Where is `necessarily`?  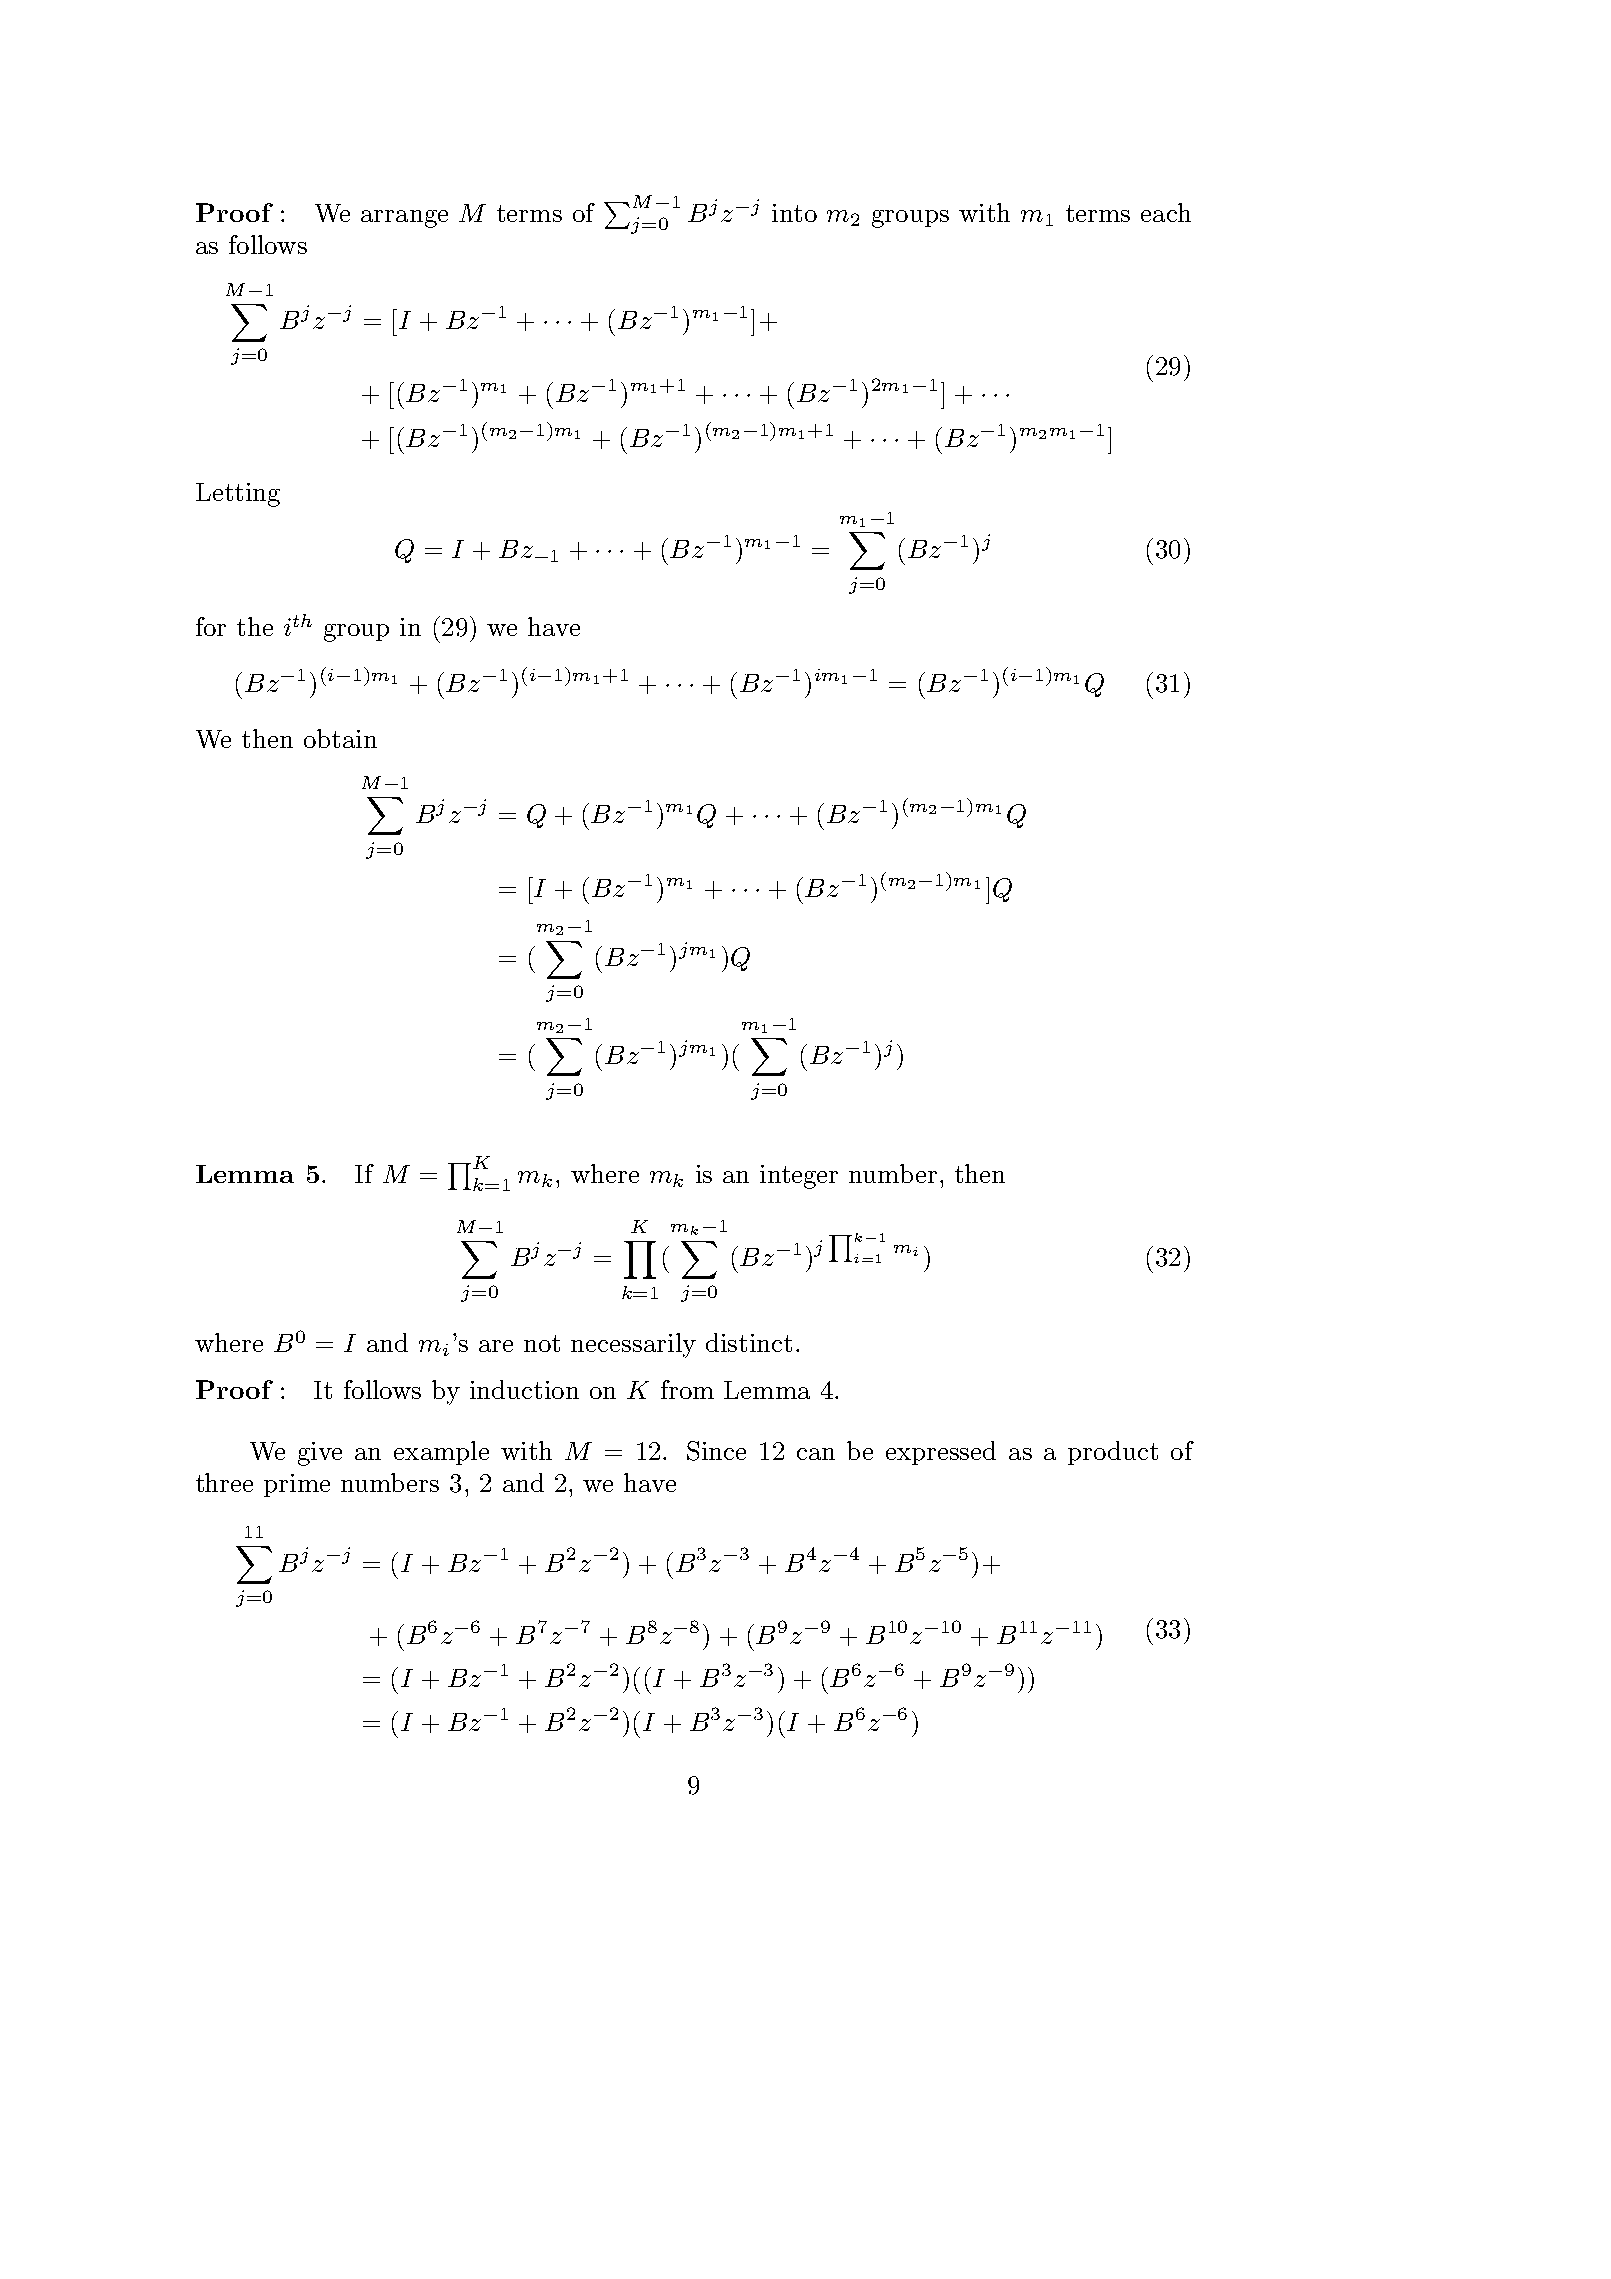 necessarily is located at coordinates (633, 1345).
